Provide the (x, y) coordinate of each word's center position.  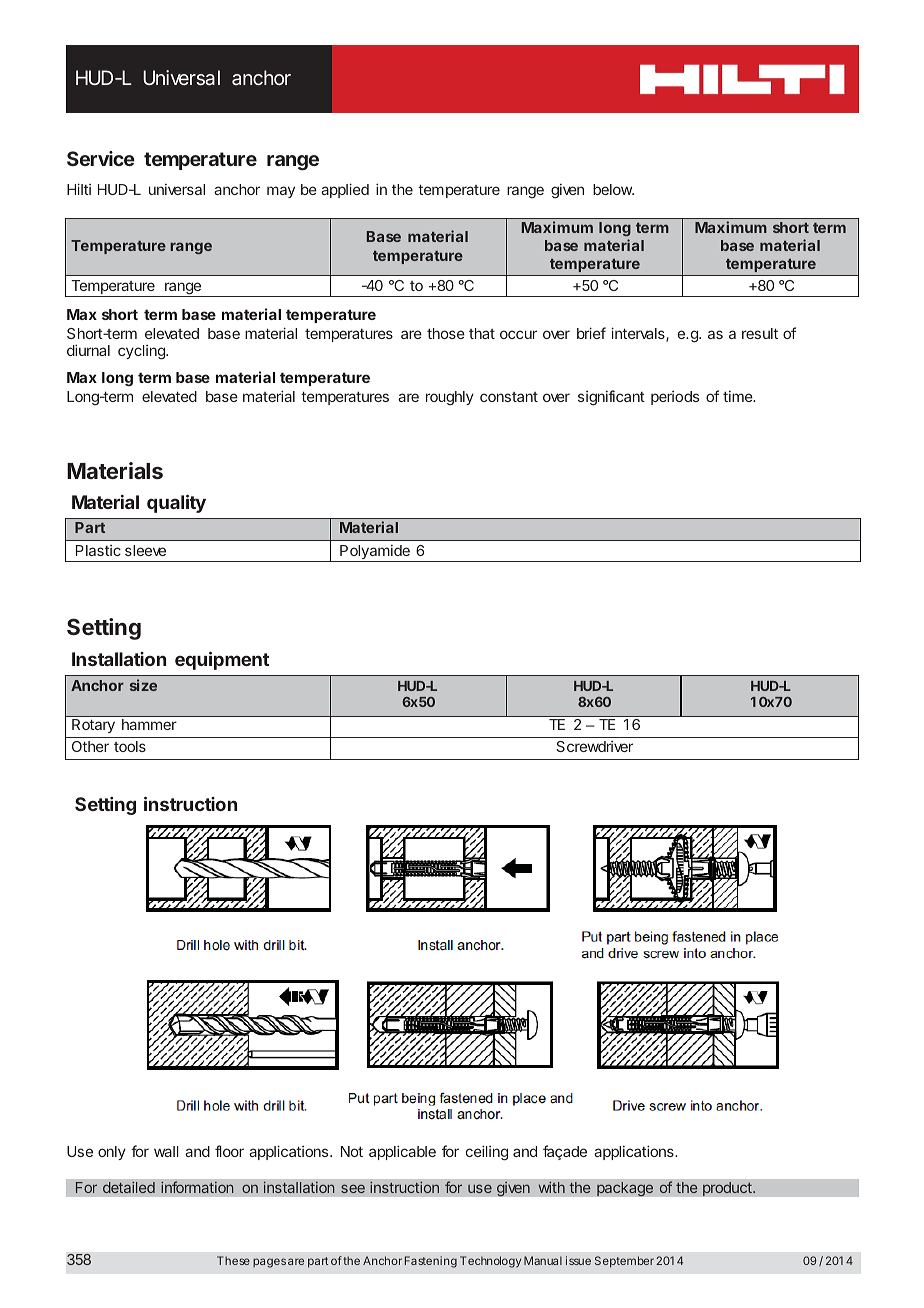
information (197, 1187)
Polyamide (375, 553)
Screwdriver (594, 746)
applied (345, 190)
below (613, 189)
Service (101, 158)
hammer (149, 724)
